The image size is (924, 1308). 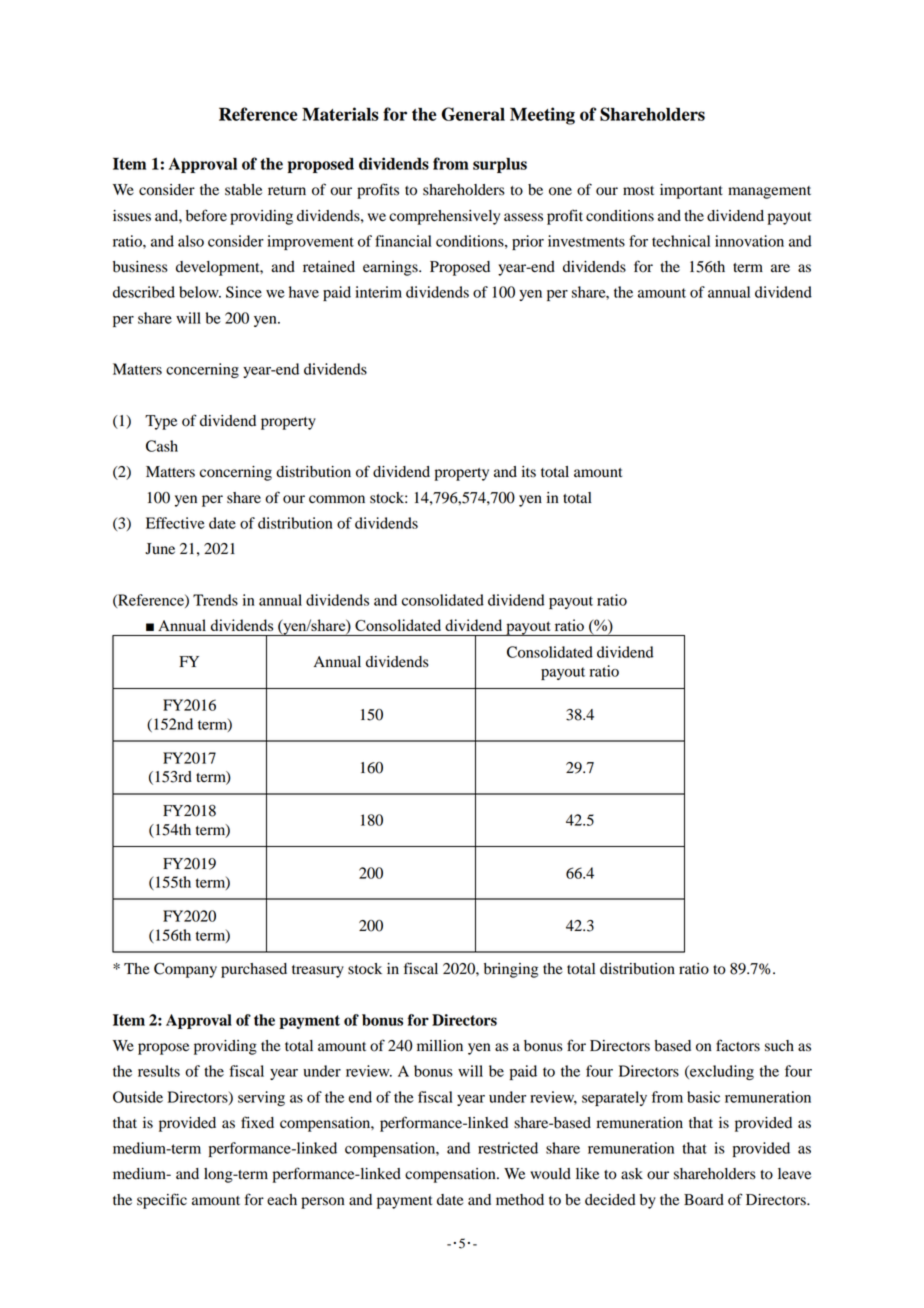 What do you see at coordinates (243, 190) in the document?
I see `stable` at bounding box center [243, 190].
